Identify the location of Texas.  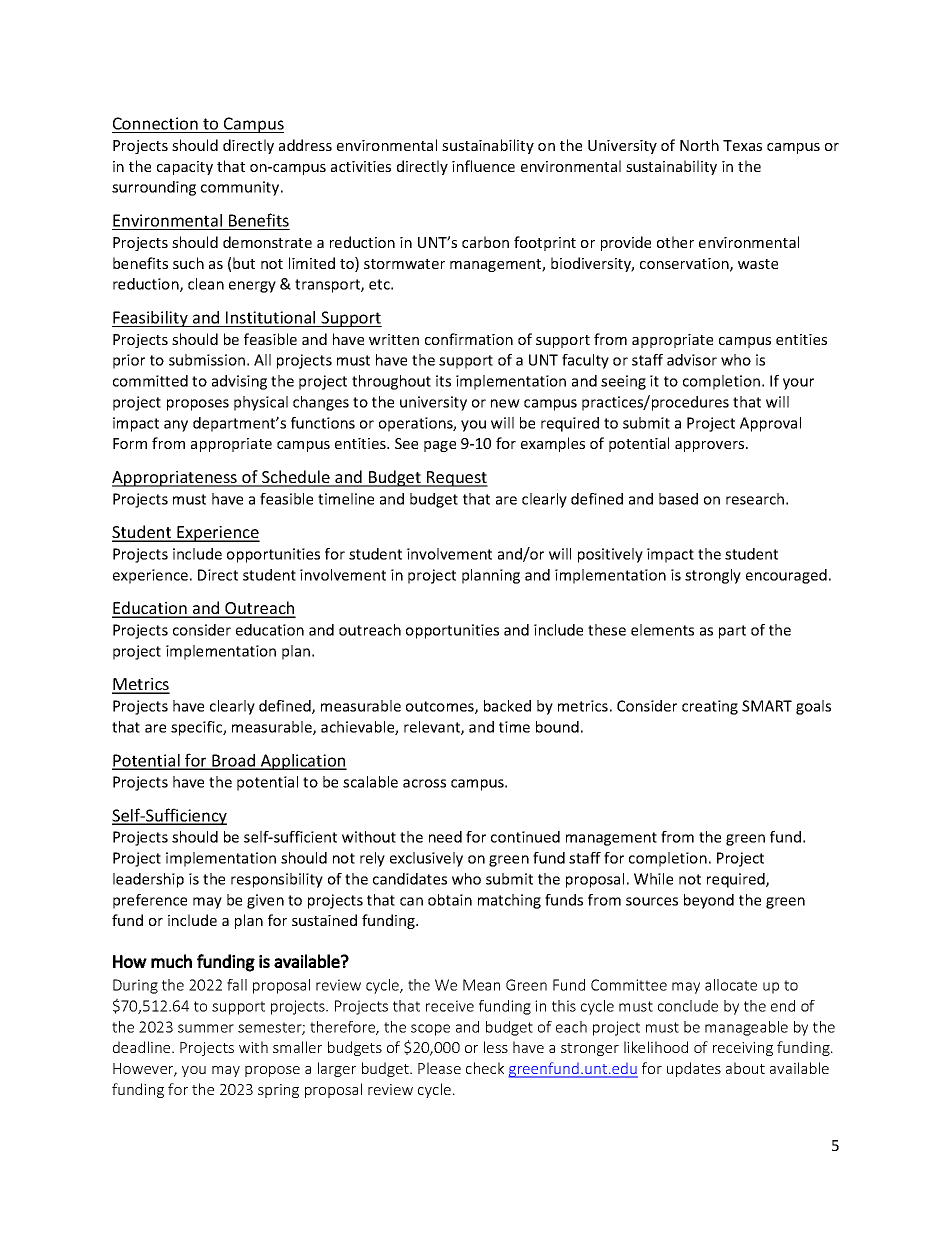
(742, 145).
